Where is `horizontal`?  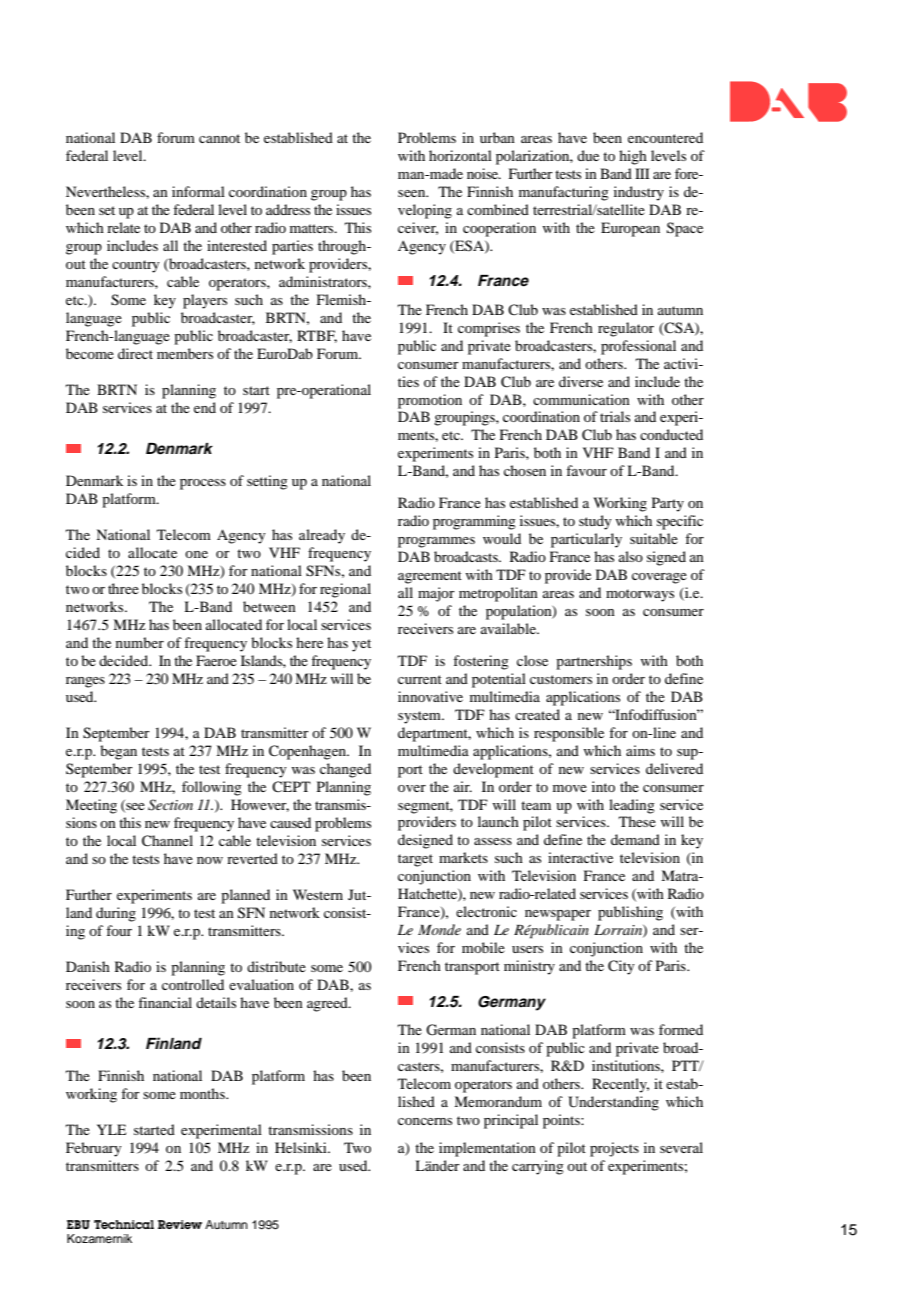 horizontal is located at coordinates (460, 155).
